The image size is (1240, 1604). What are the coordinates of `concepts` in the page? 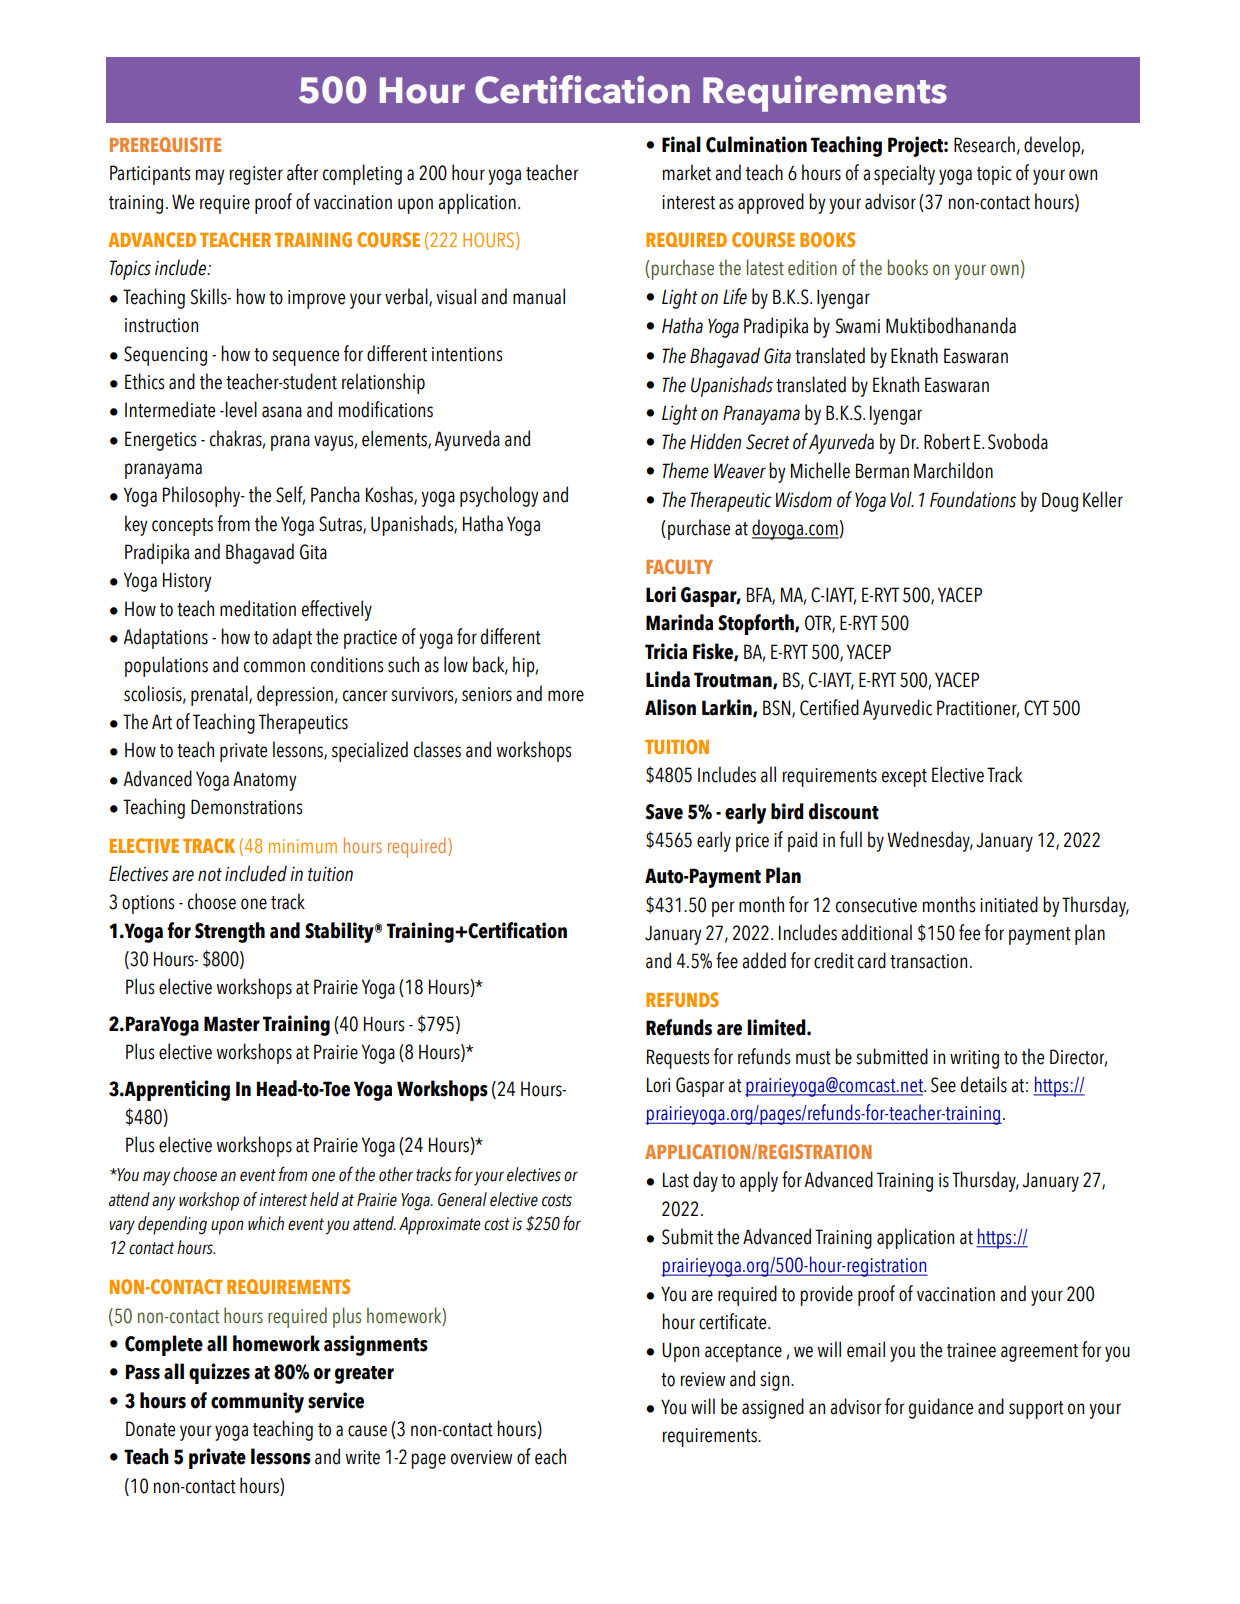 It's located at (182, 527).
